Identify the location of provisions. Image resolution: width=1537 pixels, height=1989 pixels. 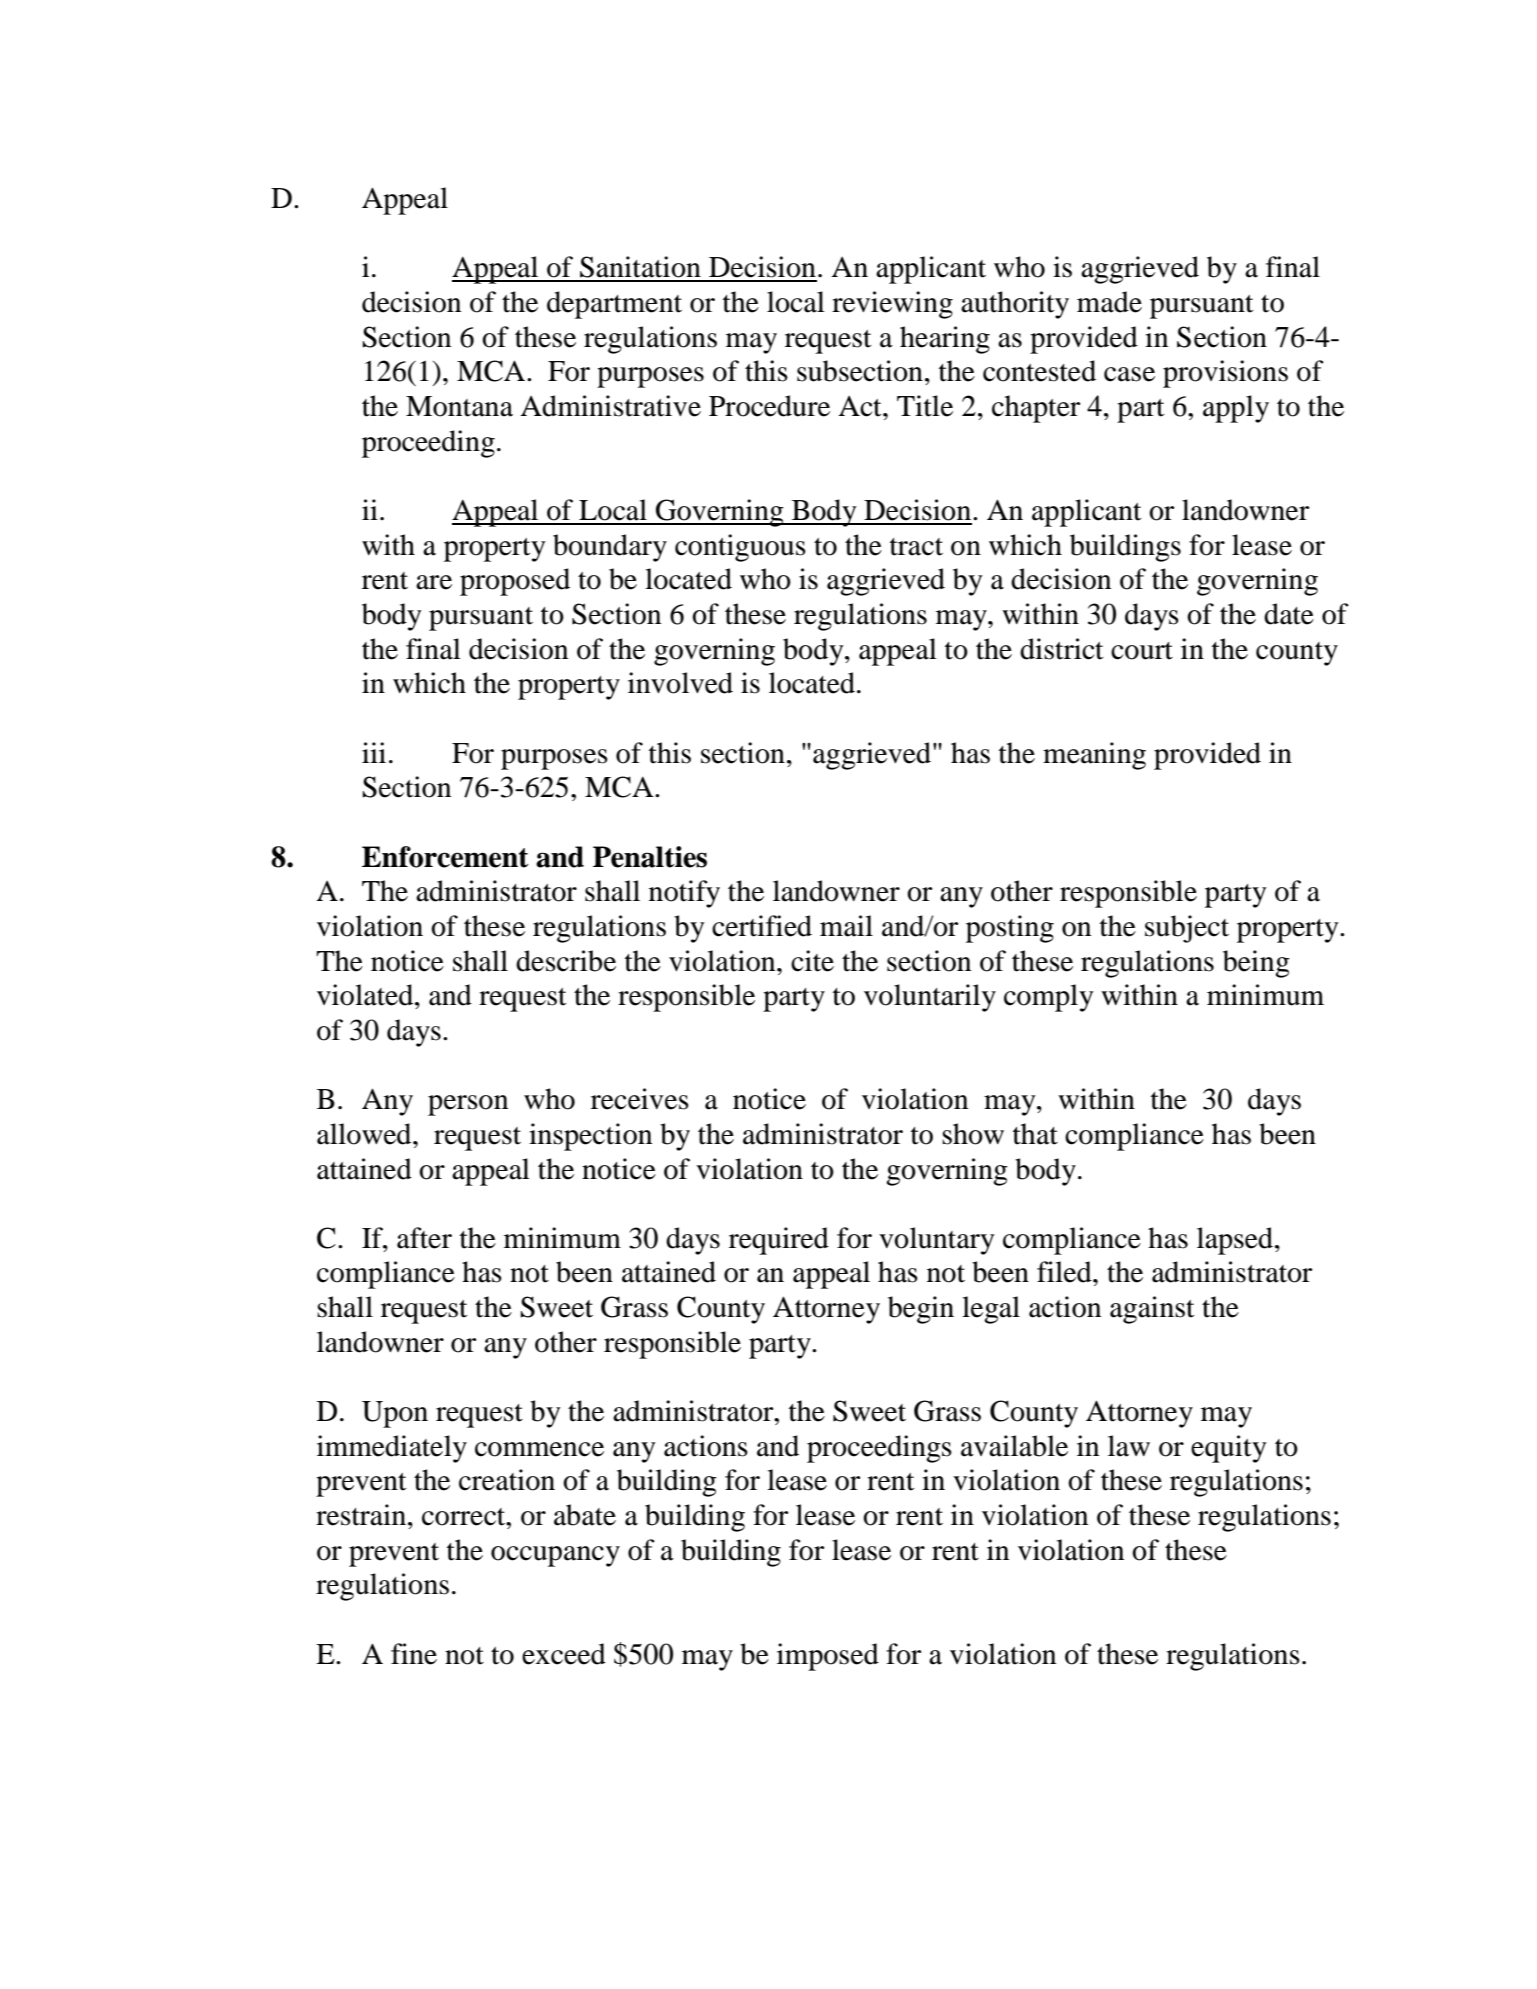
(1225, 374).
